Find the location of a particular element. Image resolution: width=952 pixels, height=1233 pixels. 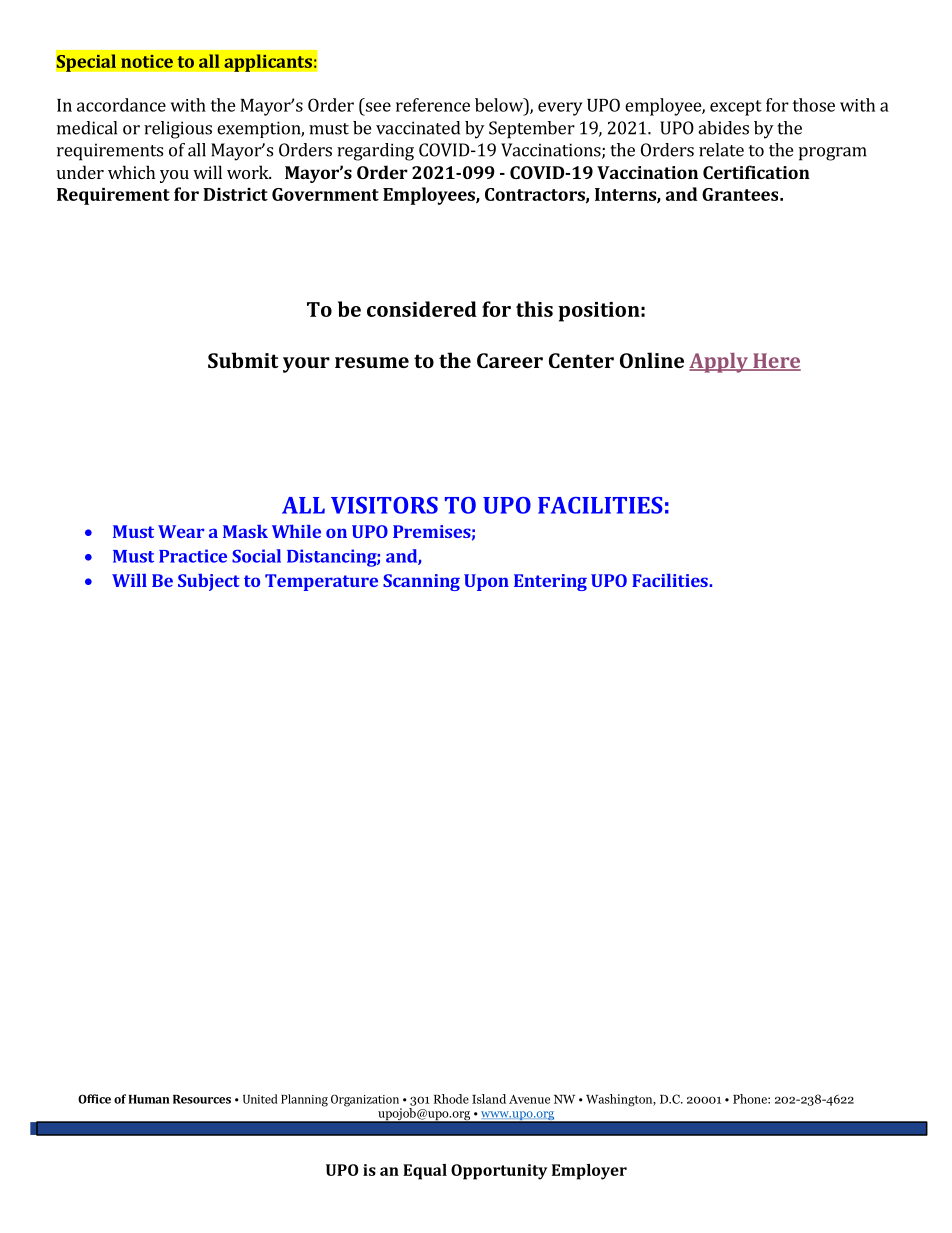

VISITORS is located at coordinates (384, 505).
